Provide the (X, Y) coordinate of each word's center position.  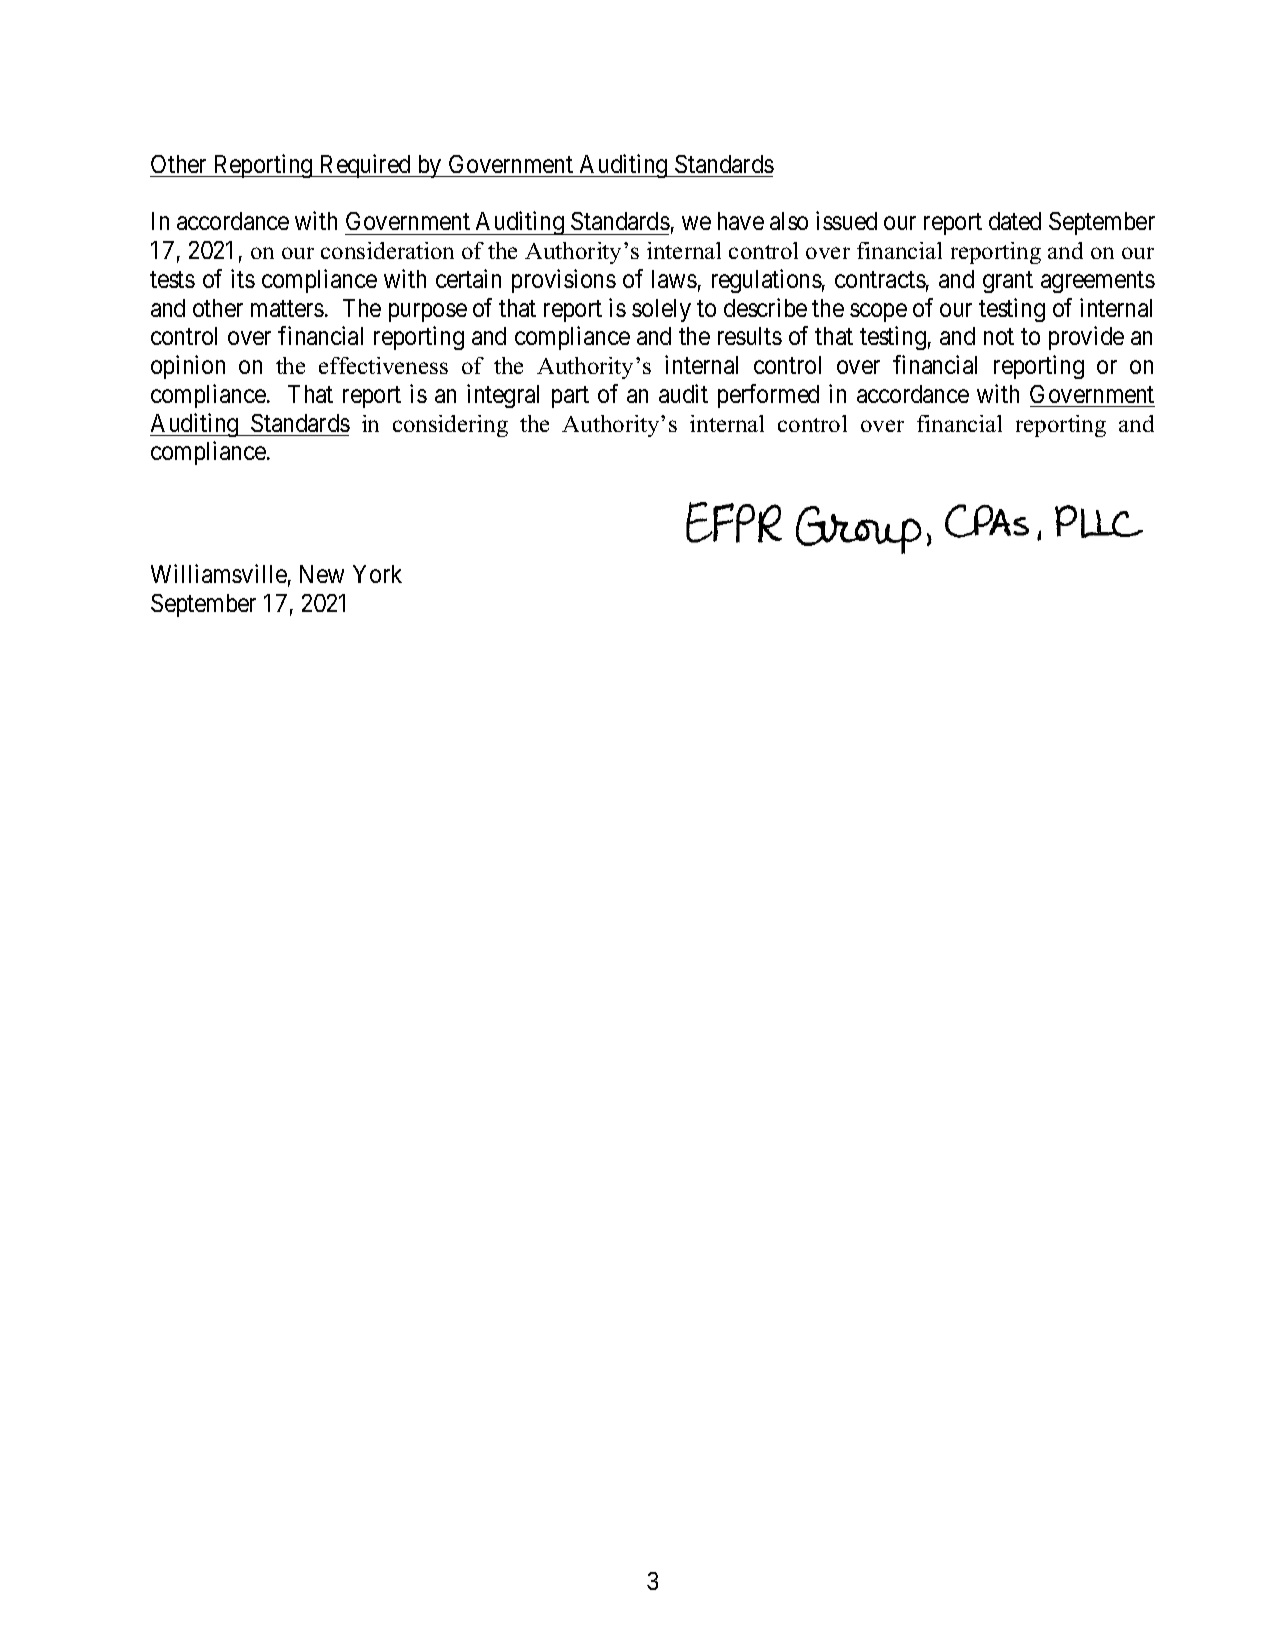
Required (365, 166)
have (741, 221)
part (570, 397)
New (322, 574)
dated (1015, 221)
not (999, 337)
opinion (188, 367)
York (377, 574)
